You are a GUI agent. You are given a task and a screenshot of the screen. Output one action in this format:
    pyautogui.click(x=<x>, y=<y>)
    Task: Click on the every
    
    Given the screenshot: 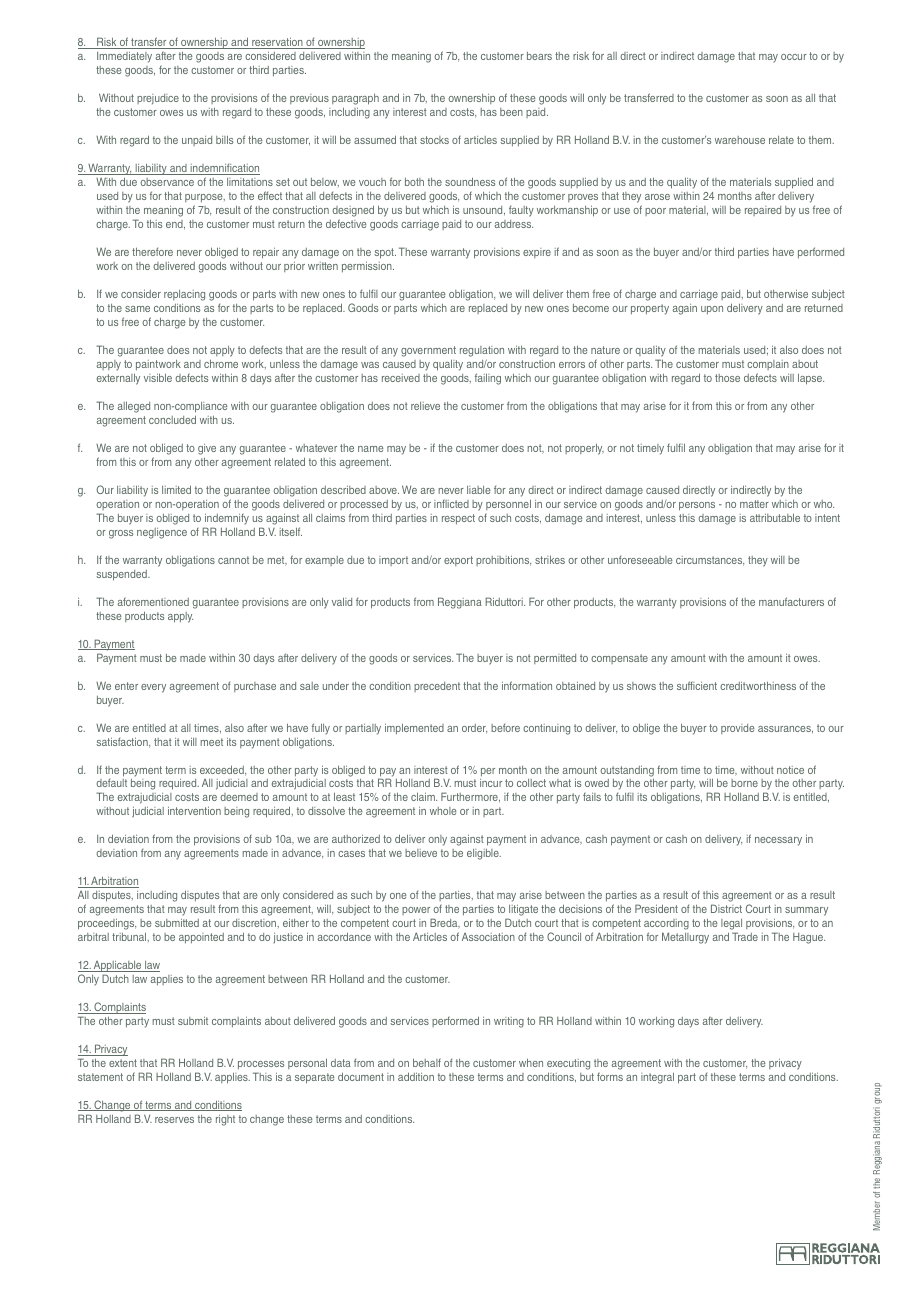 What is the action you would take?
    pyautogui.click(x=153, y=688)
